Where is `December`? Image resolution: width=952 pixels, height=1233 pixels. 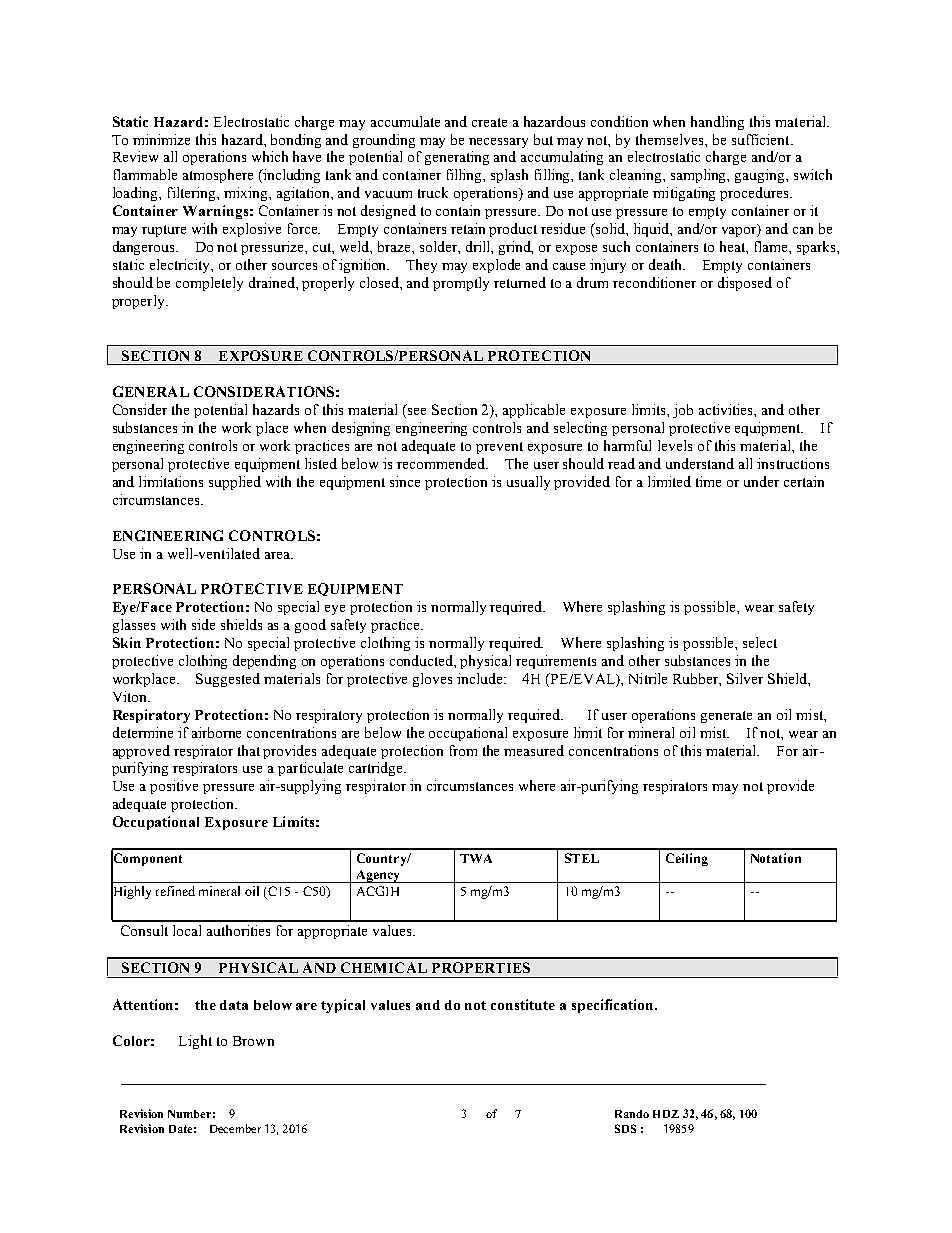
December is located at coordinates (235, 1128).
